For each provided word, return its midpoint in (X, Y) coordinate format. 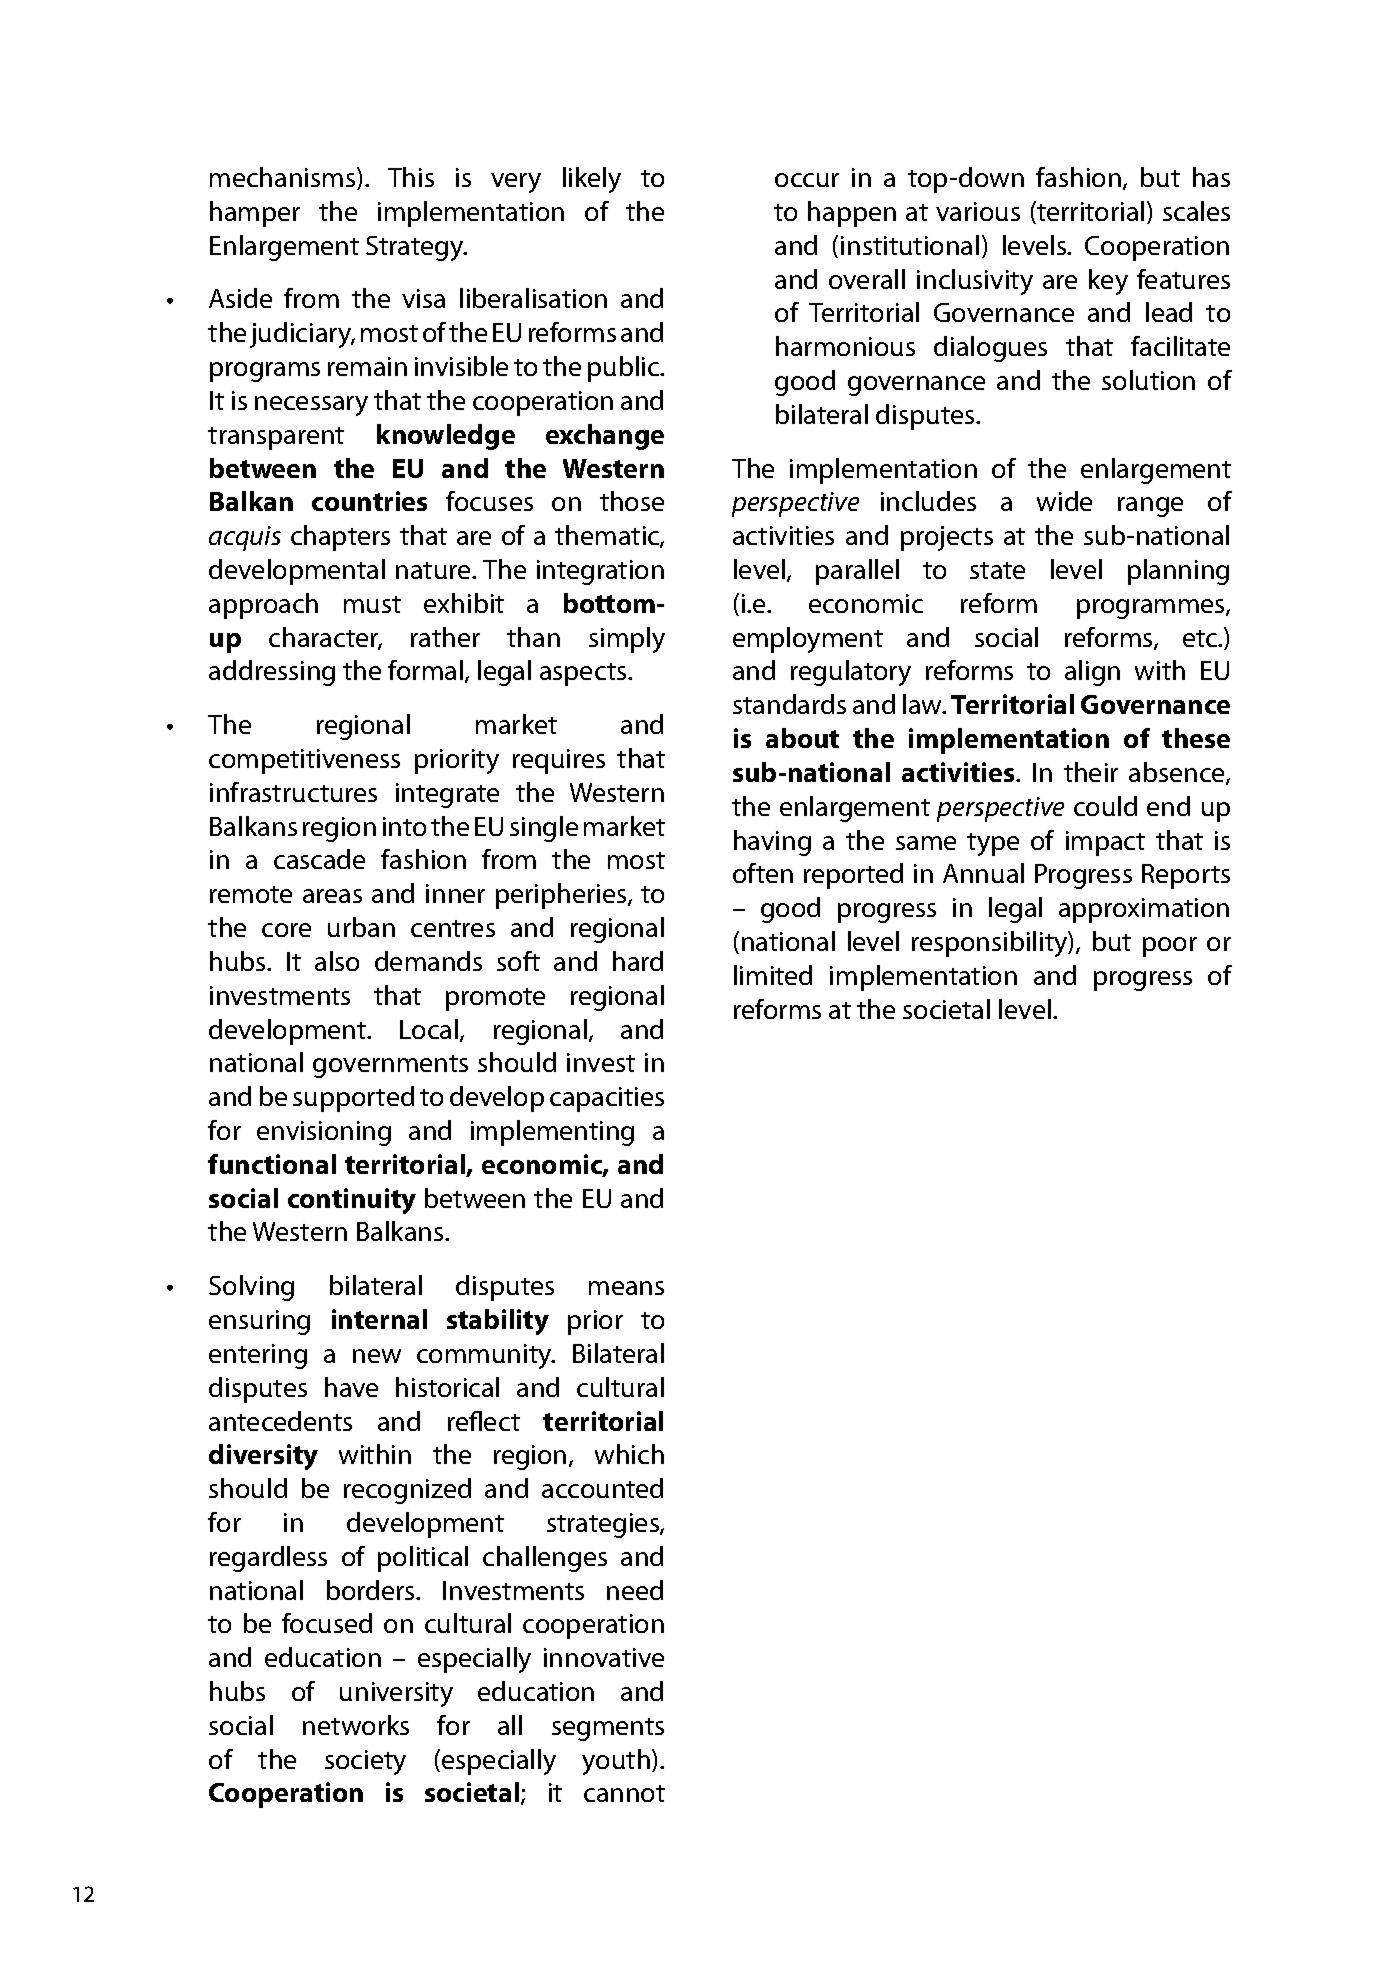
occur (807, 180)
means (626, 1288)
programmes (1152, 609)
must (372, 604)
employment (808, 640)
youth (616, 1762)
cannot (624, 1793)
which (629, 1454)
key (1108, 282)
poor (1170, 947)
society (365, 1762)
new (377, 1356)
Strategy (416, 248)
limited (773, 975)
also (337, 961)
